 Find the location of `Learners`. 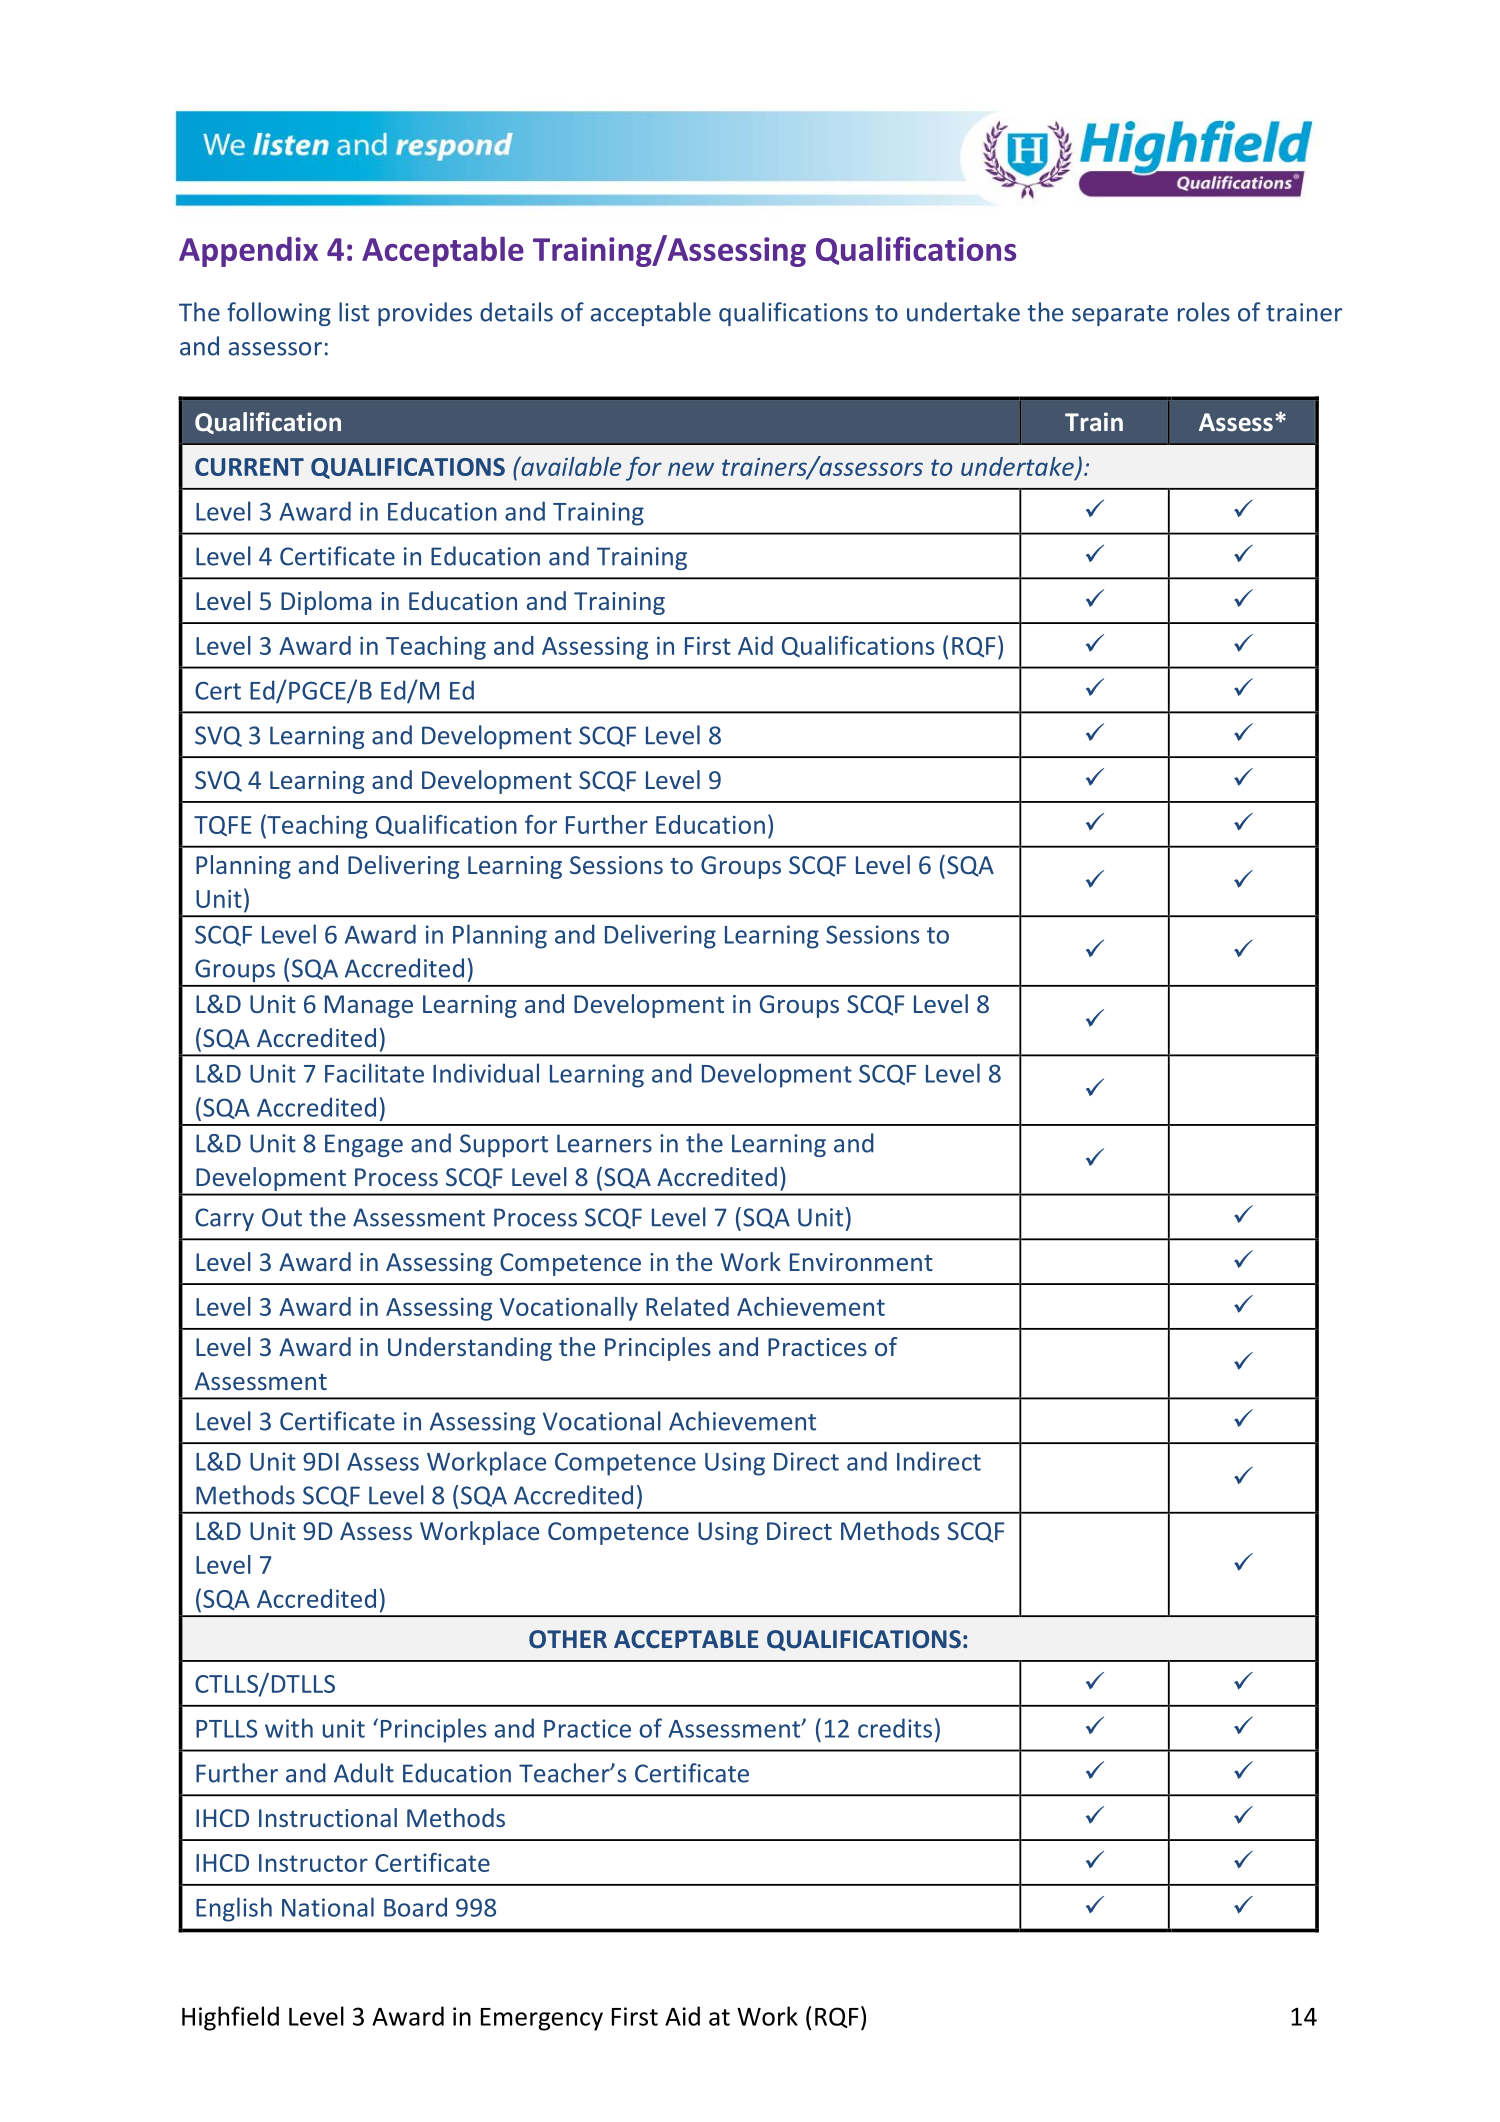

Learners is located at coordinates (604, 1143).
